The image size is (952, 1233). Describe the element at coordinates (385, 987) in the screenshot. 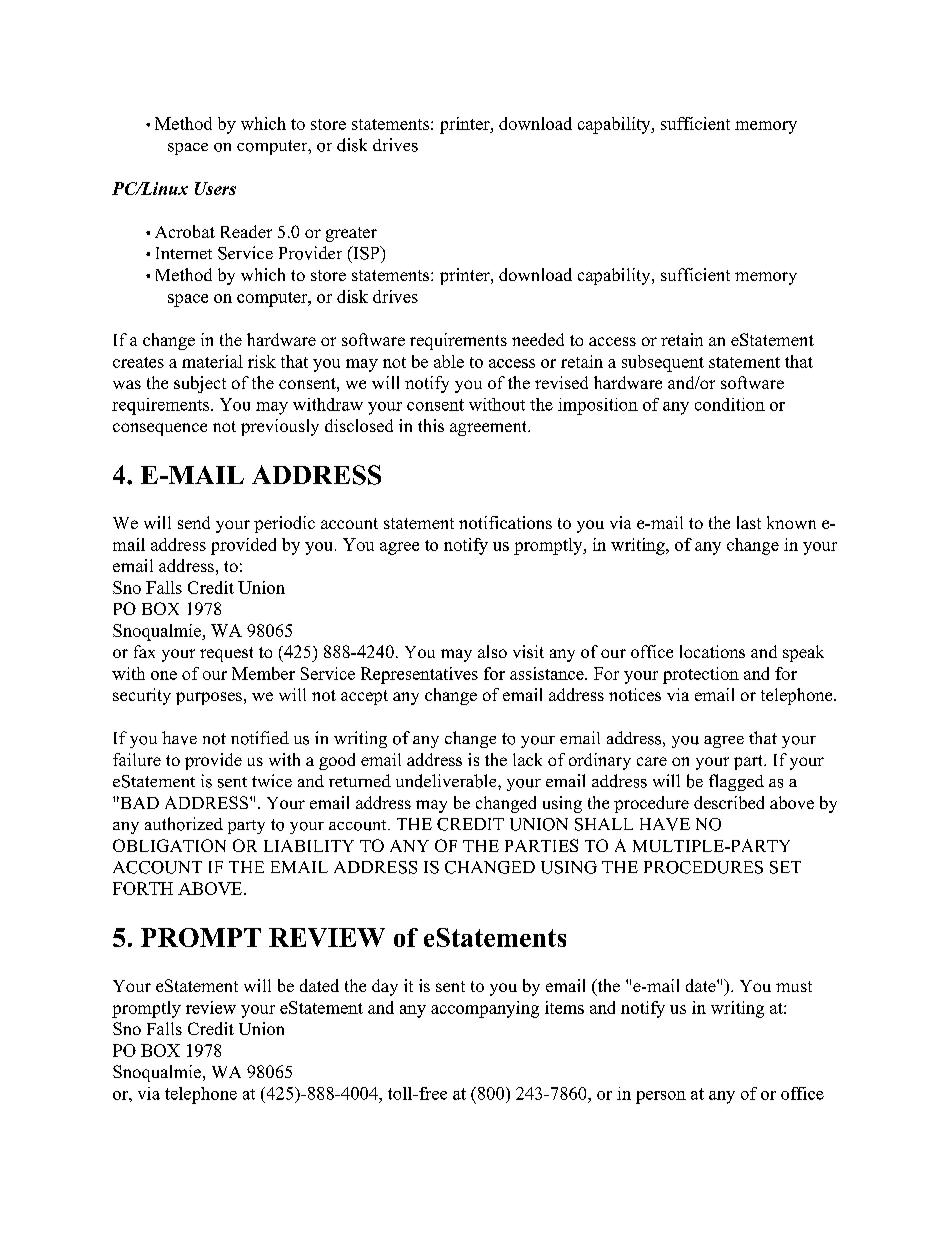

I see `day` at that location.
